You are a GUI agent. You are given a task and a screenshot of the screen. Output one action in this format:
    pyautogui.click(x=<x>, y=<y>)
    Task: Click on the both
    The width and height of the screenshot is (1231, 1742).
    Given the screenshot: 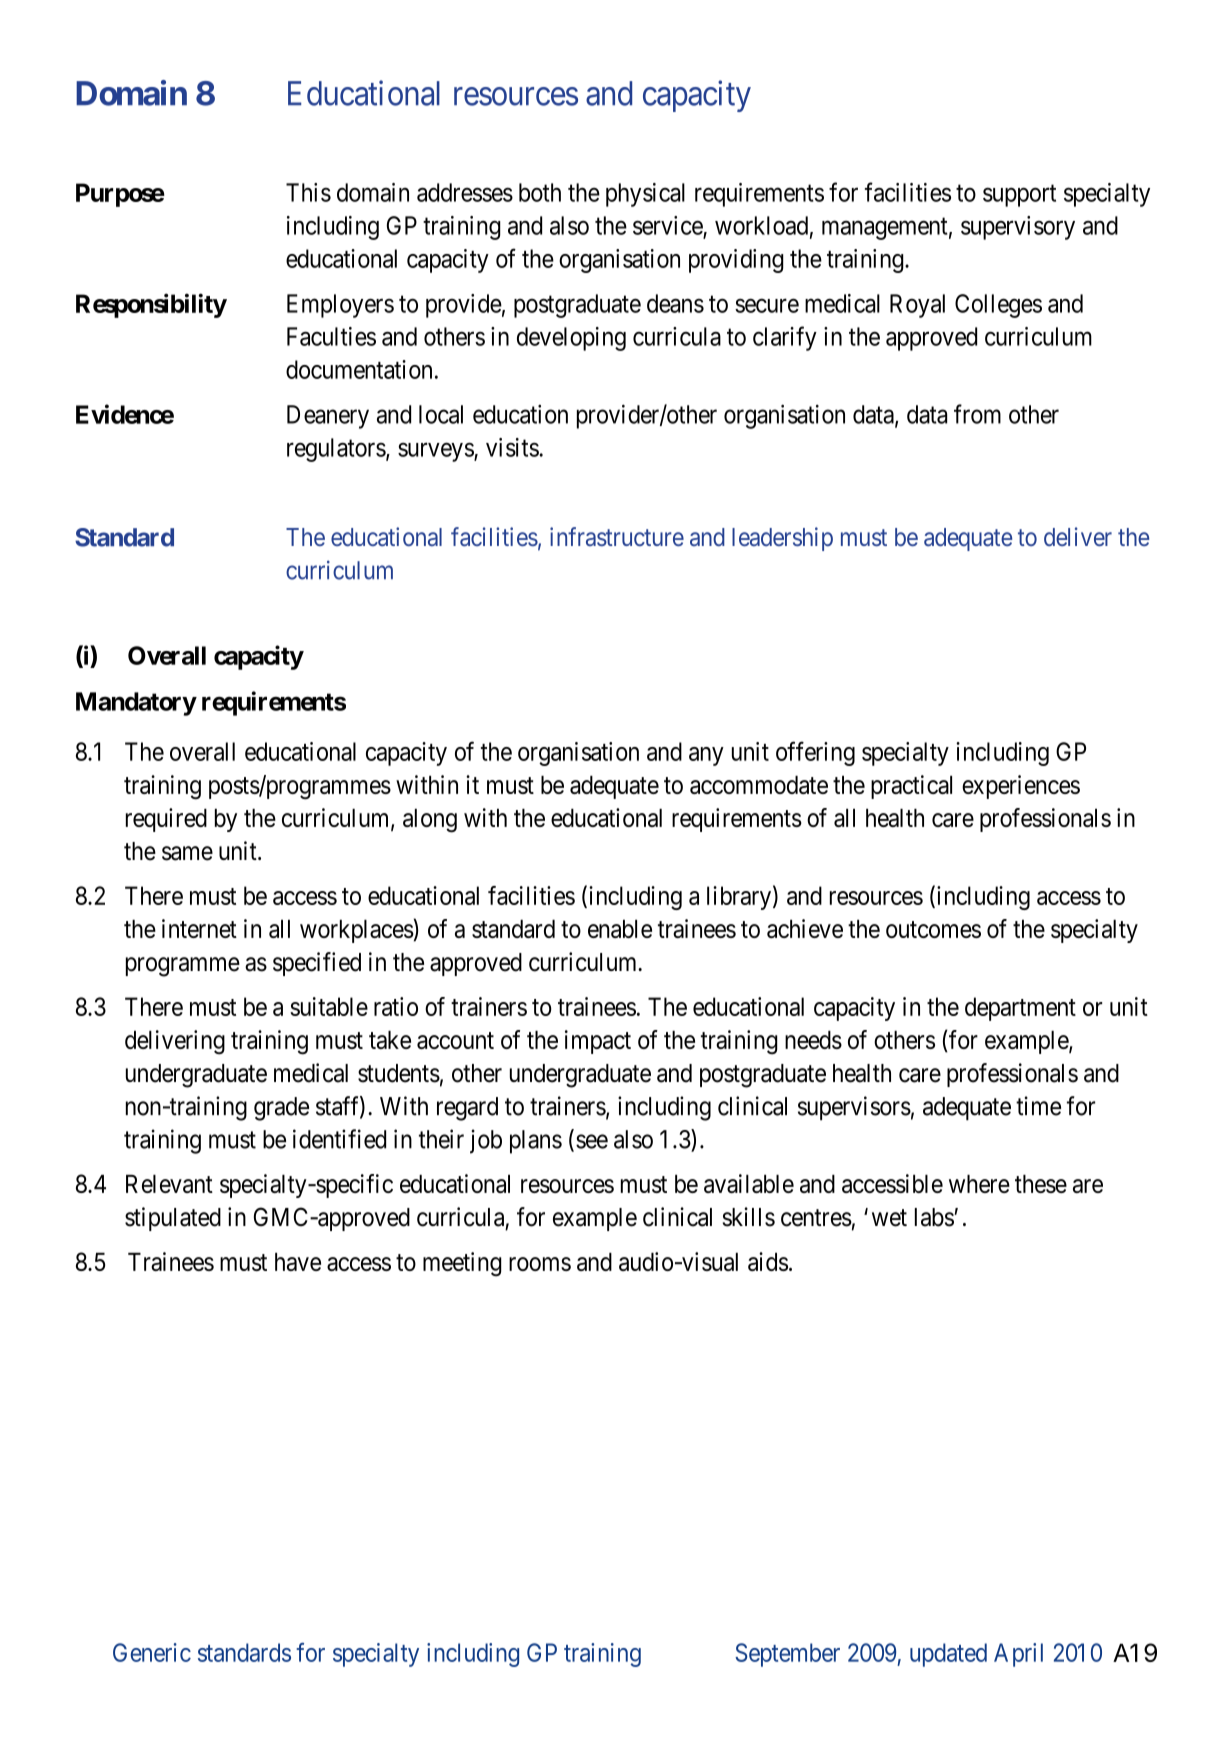 What is the action you would take?
    pyautogui.click(x=540, y=192)
